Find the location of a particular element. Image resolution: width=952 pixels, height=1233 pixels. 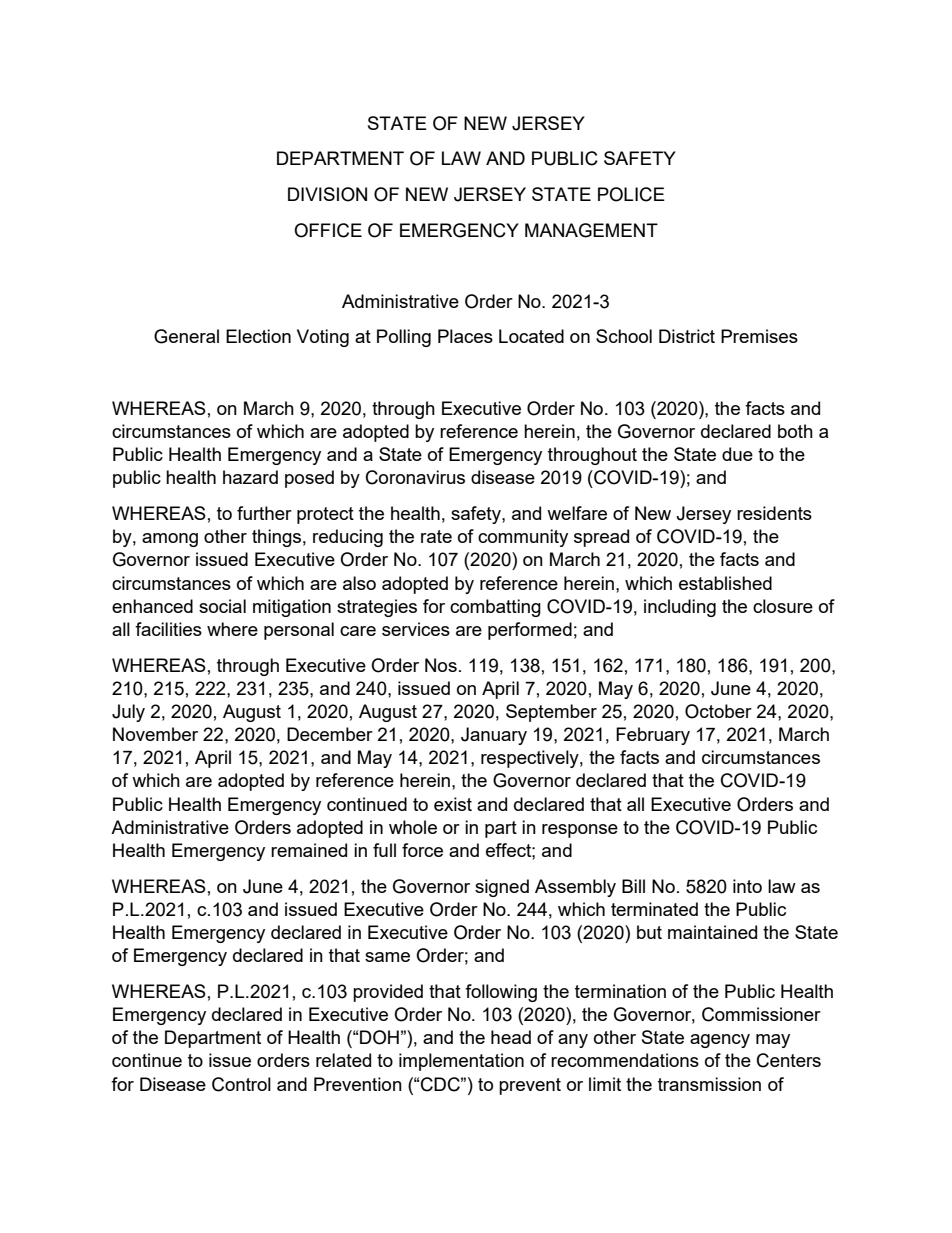

POLICE is located at coordinates (631, 194).
